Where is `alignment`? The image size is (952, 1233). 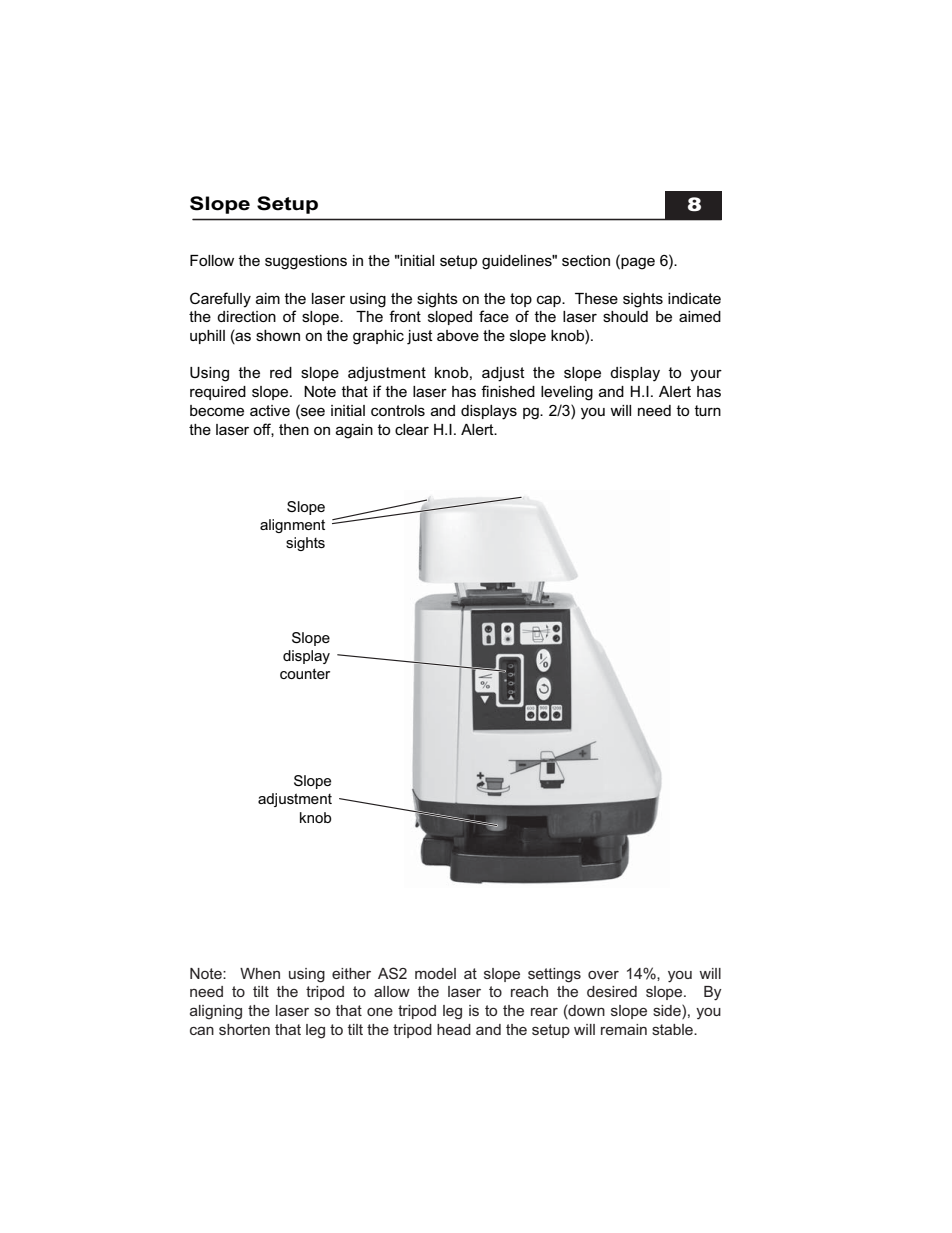 alignment is located at coordinates (292, 526).
